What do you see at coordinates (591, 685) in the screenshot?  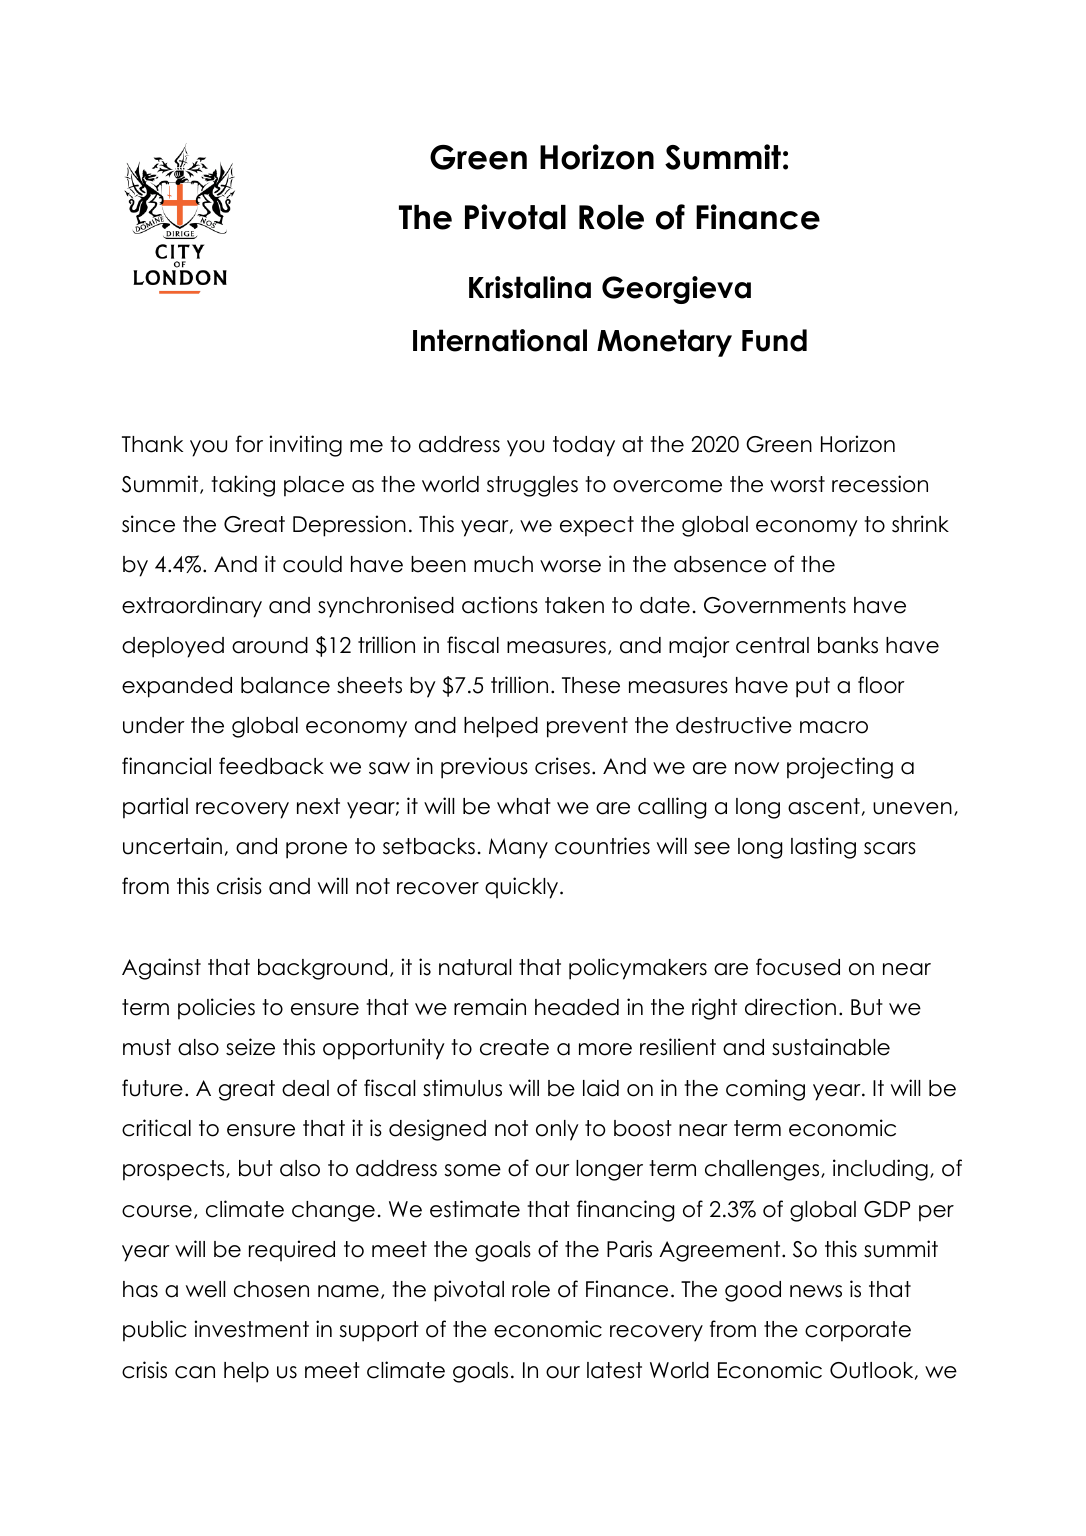 I see `These` at bounding box center [591, 685].
